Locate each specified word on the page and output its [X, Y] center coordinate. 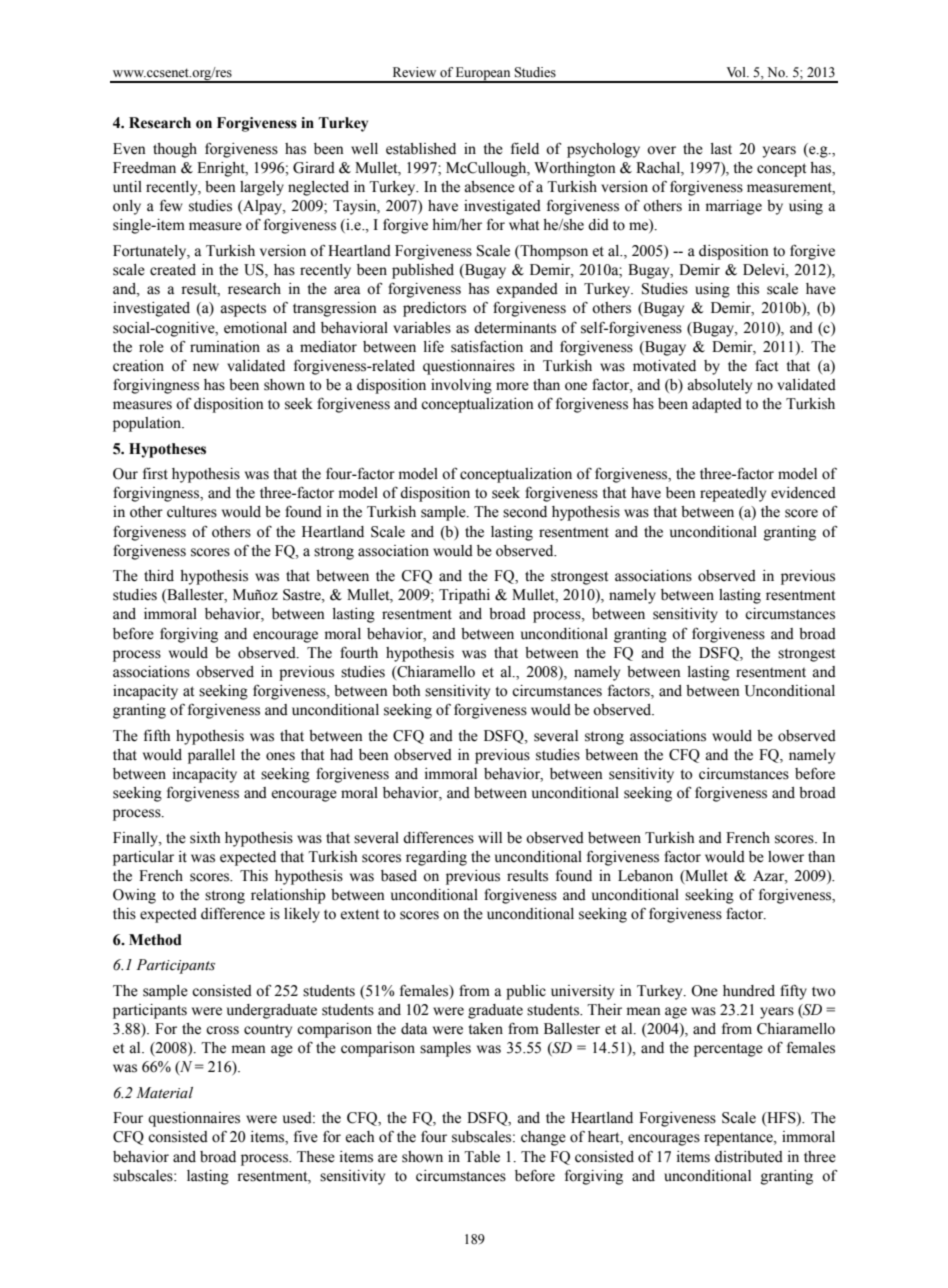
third [159, 576]
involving [461, 386]
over [661, 150]
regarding [436, 858]
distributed [749, 1157]
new [206, 367]
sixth [205, 838]
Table [482, 1157]
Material [164, 1093]
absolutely [719, 386]
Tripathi [464, 596]
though [175, 150]
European [483, 74]
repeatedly [733, 494]
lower [786, 857]
